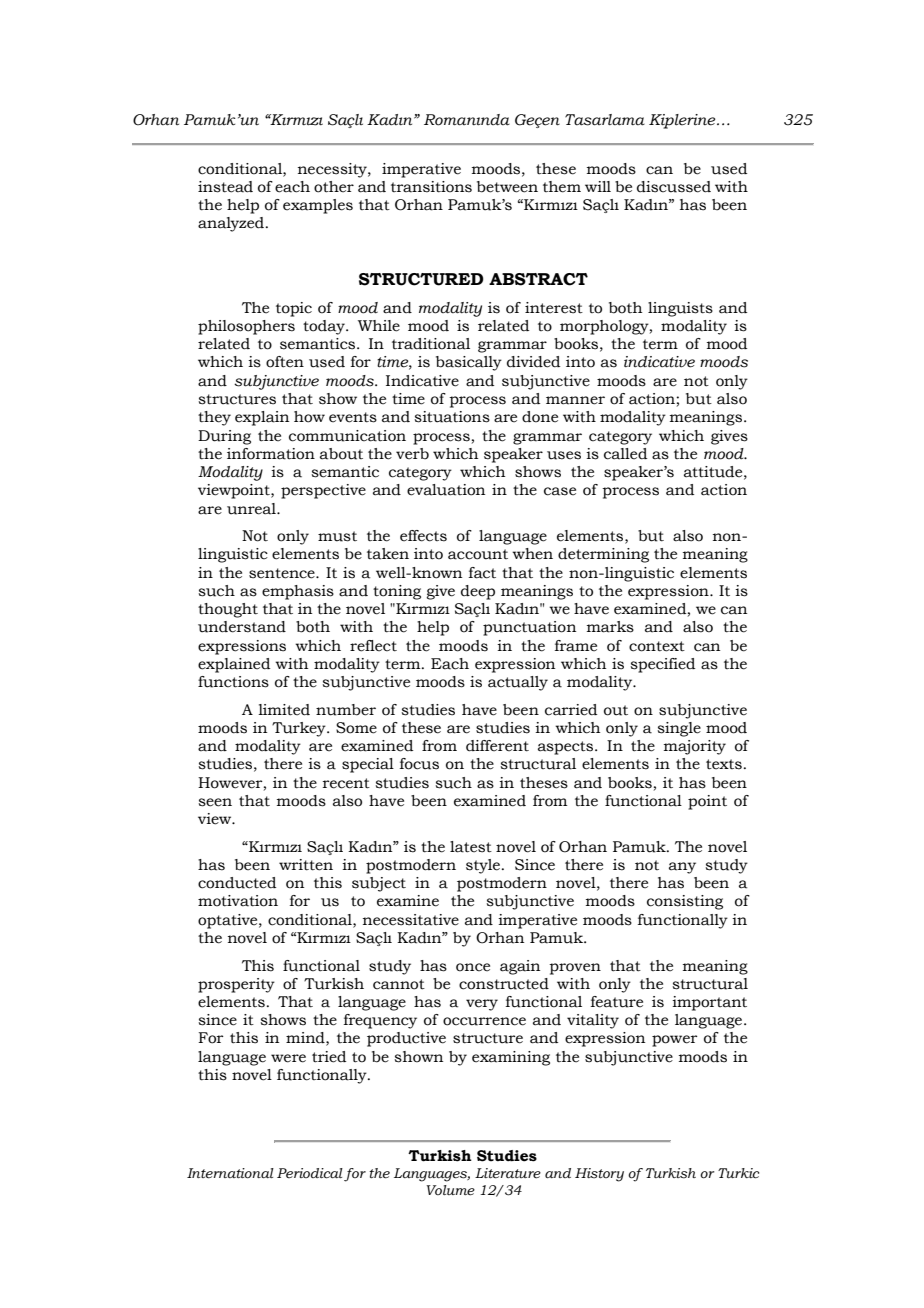 This page has height=1308, width=924. What do you see at coordinates (473, 967) in the page?
I see `once` at bounding box center [473, 967].
